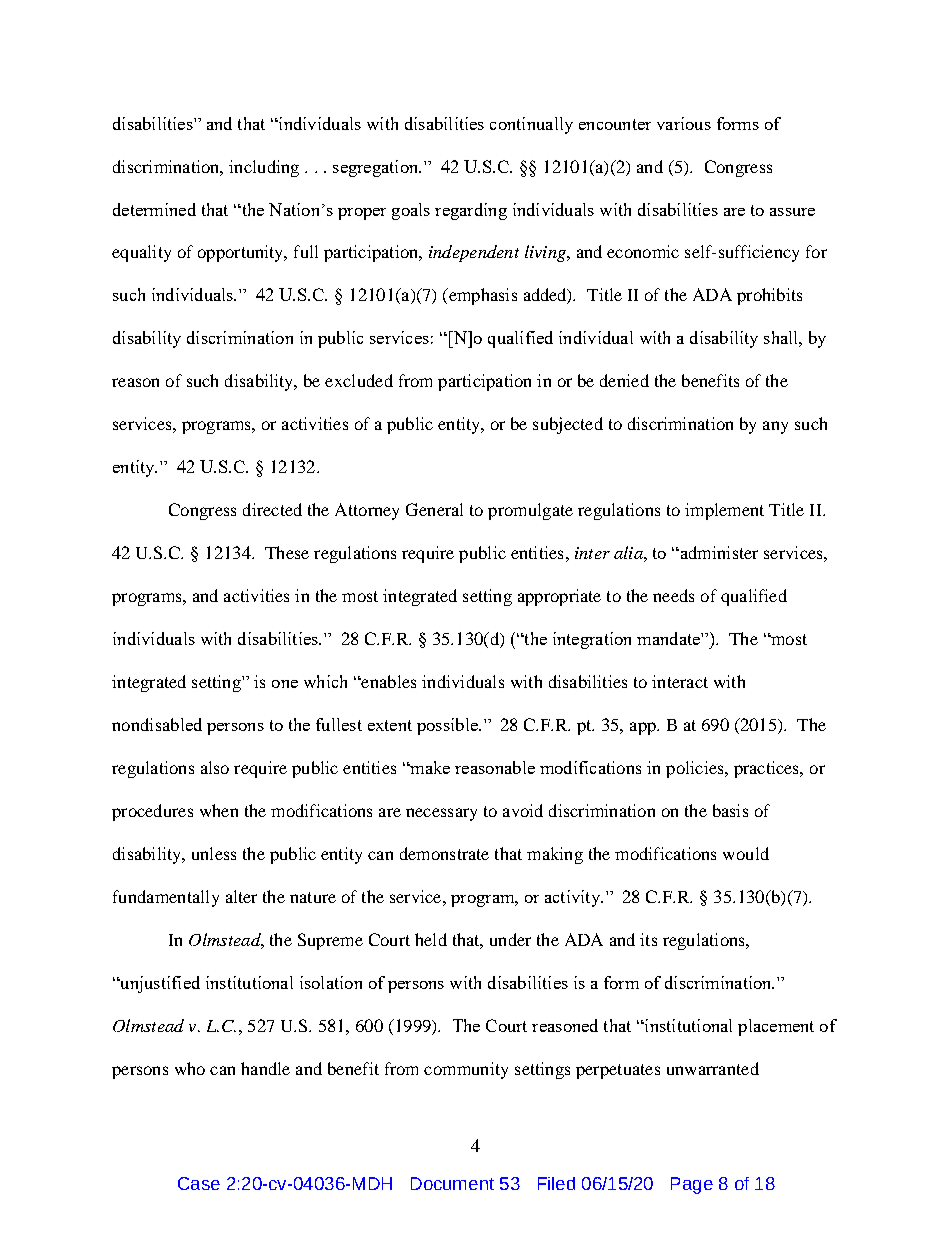 The width and height of the document is (952, 1233). I want to click on Document, so click(452, 1183).
